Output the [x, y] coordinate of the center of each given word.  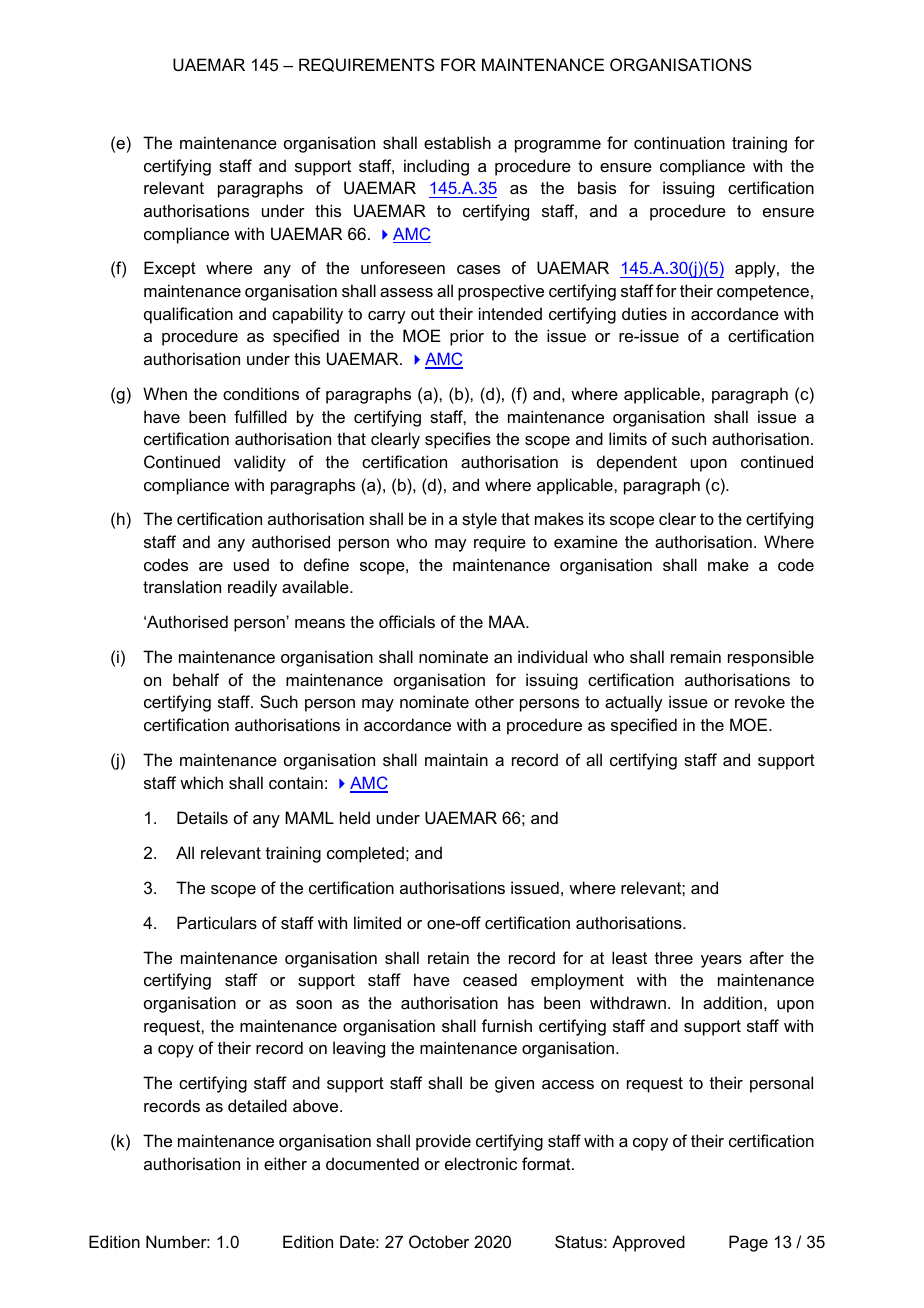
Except [170, 269]
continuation [679, 142]
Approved [648, 1243]
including [436, 167]
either [285, 1163]
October [439, 1241]
